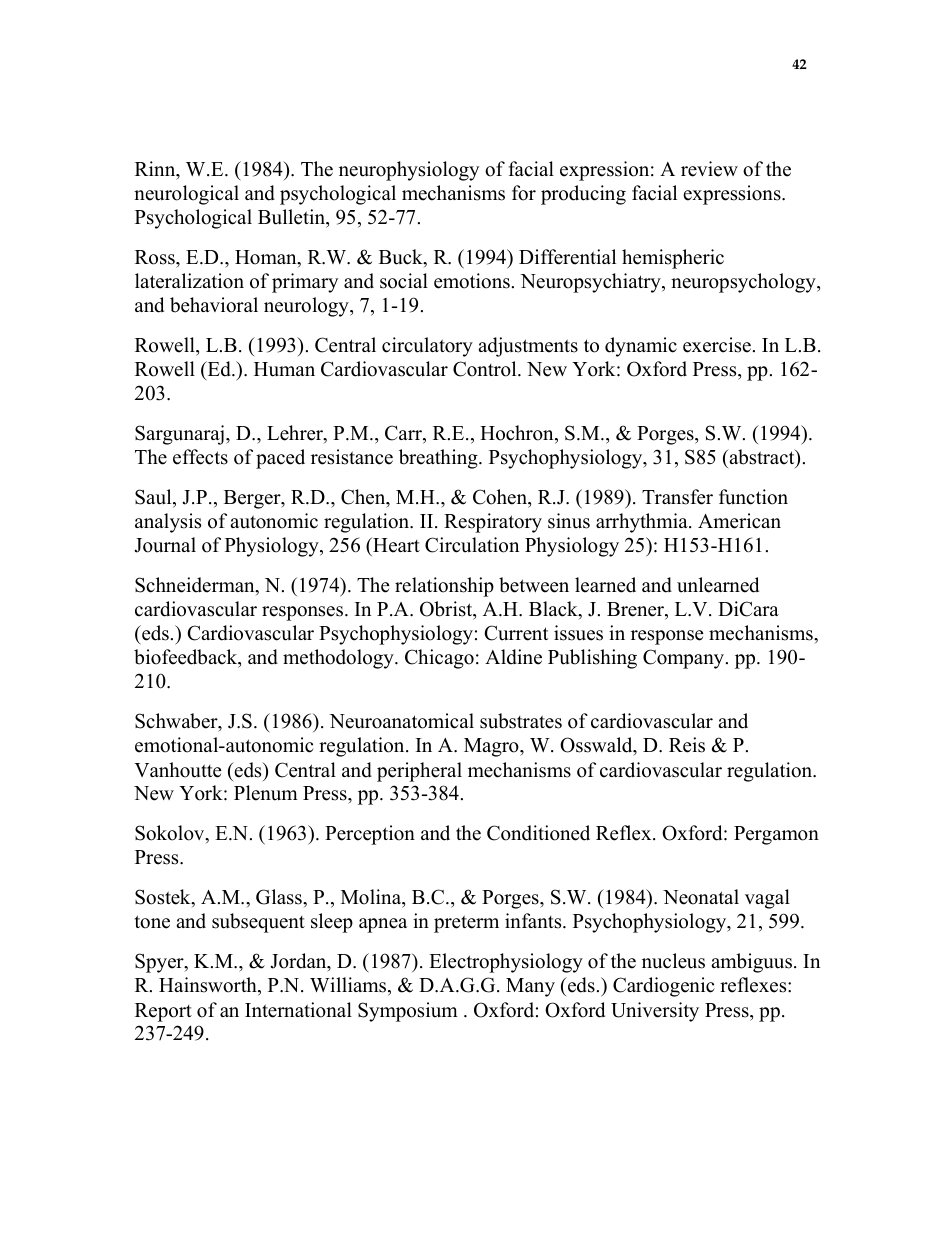 Image resolution: width=952 pixels, height=1233 pixels. I want to click on biofeedback, so click(187, 658).
